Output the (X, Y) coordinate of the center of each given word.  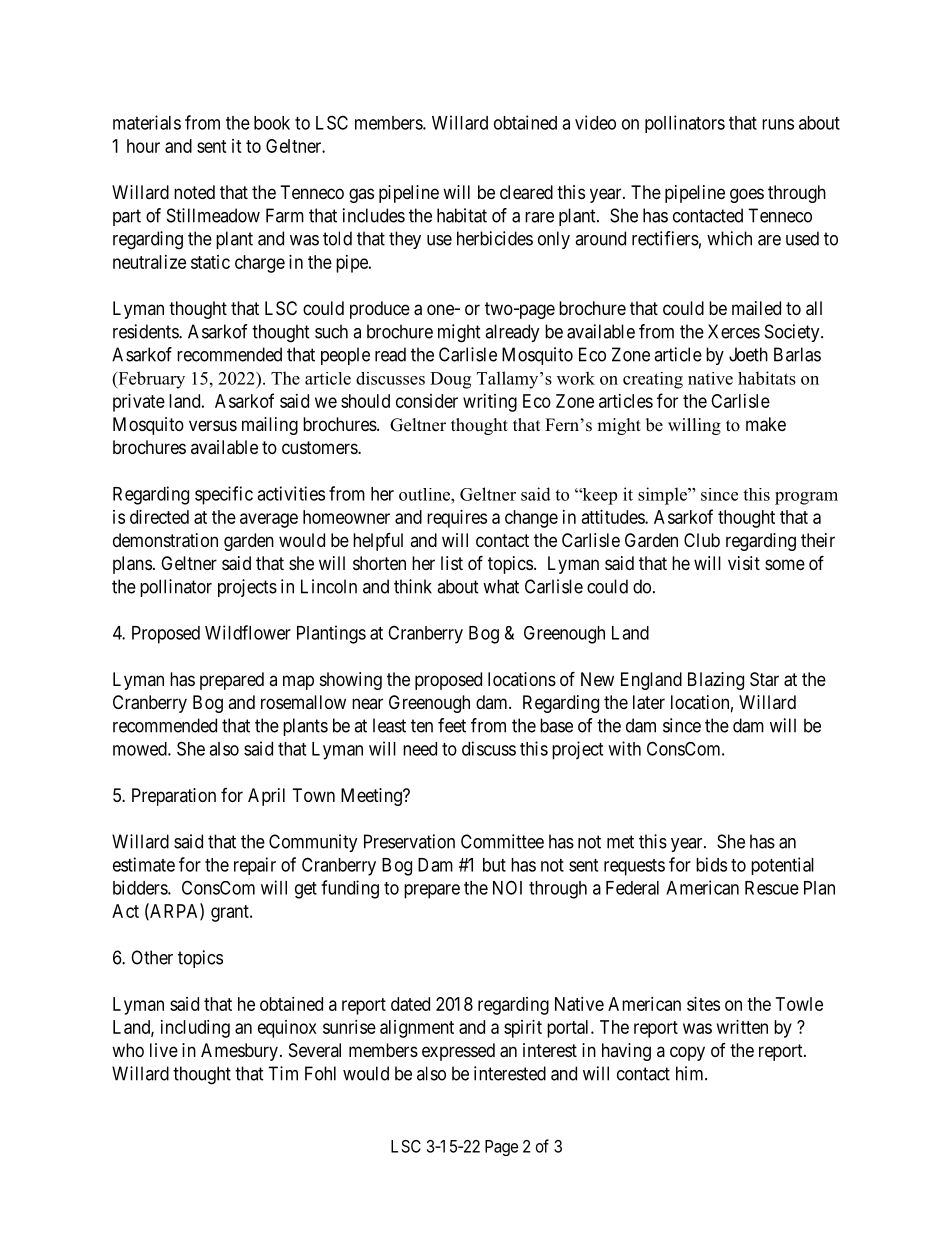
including (195, 1029)
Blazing (716, 681)
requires (457, 519)
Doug (450, 380)
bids (711, 864)
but (494, 865)
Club (702, 540)
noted (194, 192)
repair (255, 866)
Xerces (734, 331)
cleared (526, 192)
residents (146, 331)
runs (778, 124)
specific (224, 495)
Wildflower (248, 632)
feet (452, 725)
